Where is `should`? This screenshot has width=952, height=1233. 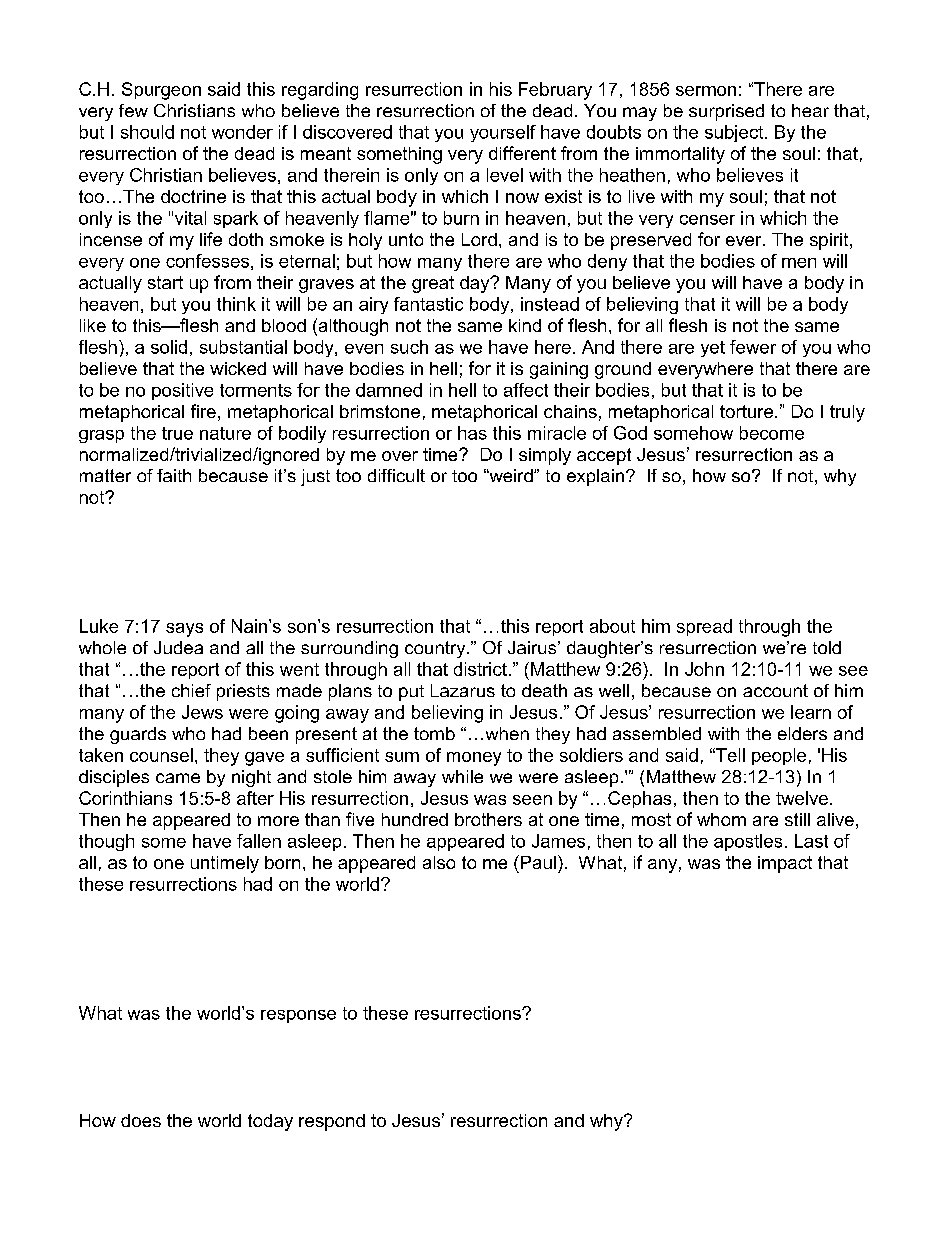 should is located at coordinates (147, 132).
